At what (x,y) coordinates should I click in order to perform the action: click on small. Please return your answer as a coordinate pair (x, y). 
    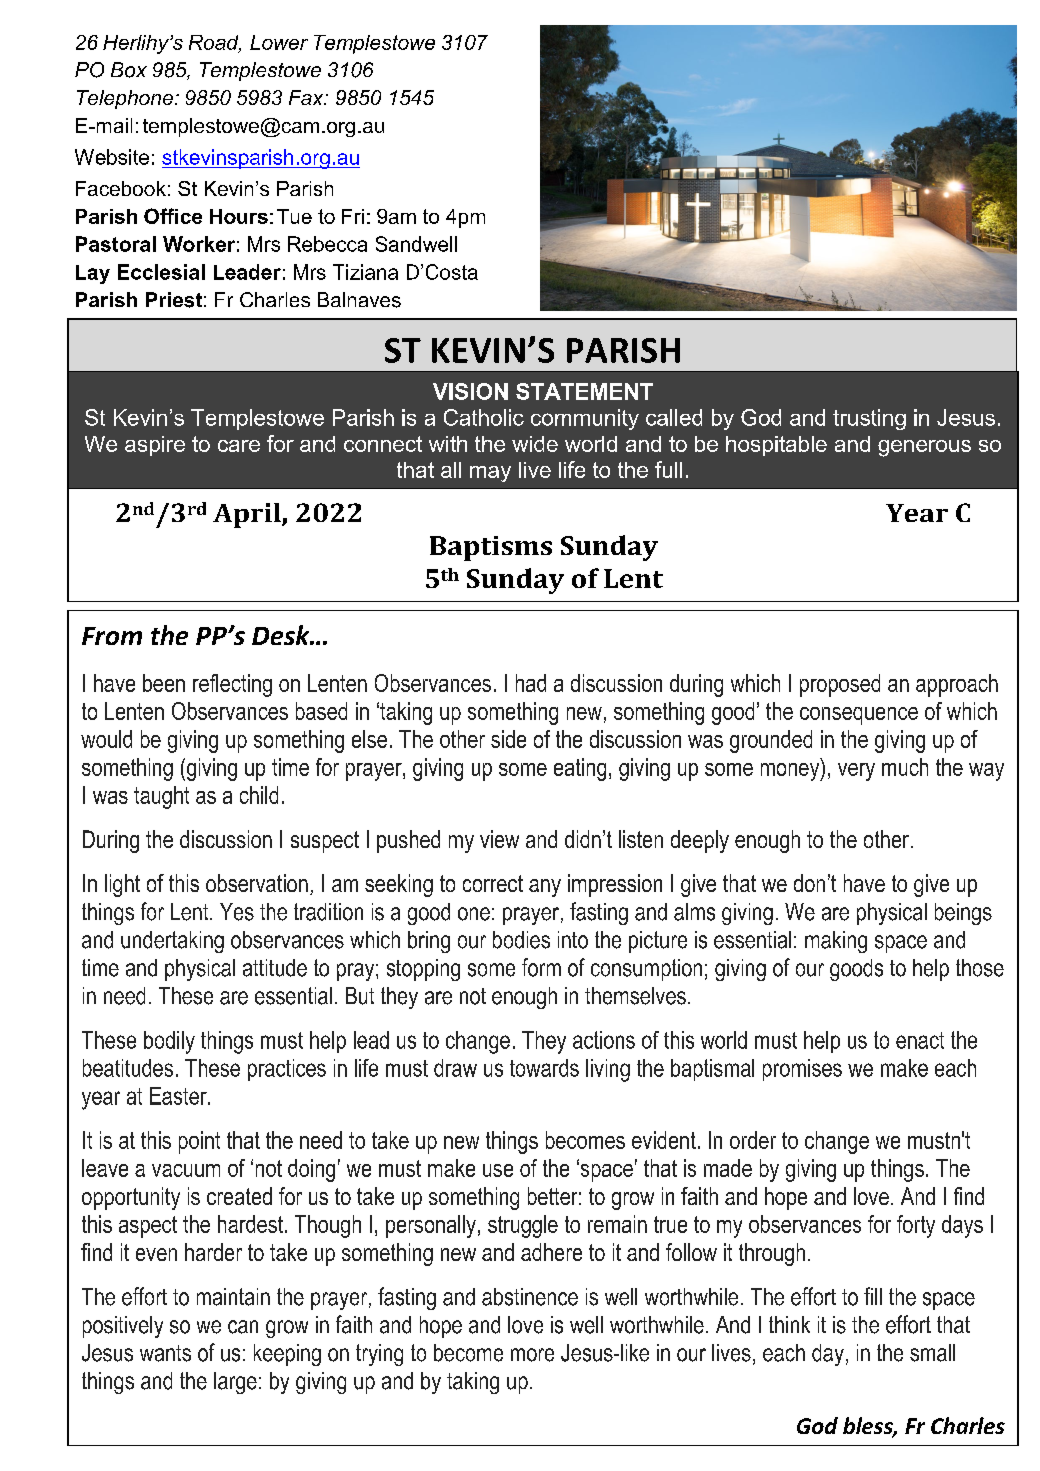
    Looking at the image, I should click on (932, 1353).
